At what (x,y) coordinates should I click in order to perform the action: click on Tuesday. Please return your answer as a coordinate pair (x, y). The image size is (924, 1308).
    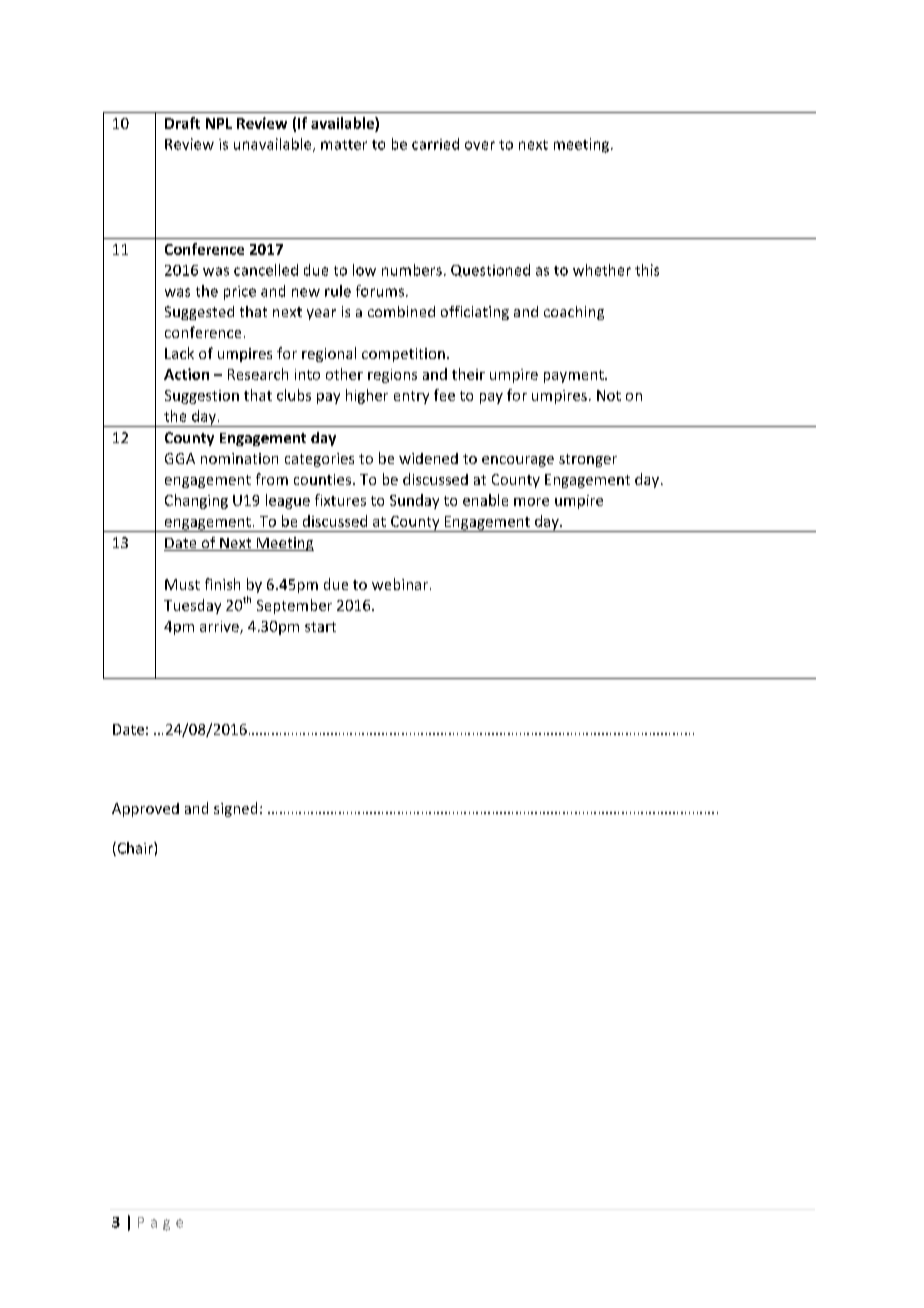
    Looking at the image, I should click on (192, 606).
